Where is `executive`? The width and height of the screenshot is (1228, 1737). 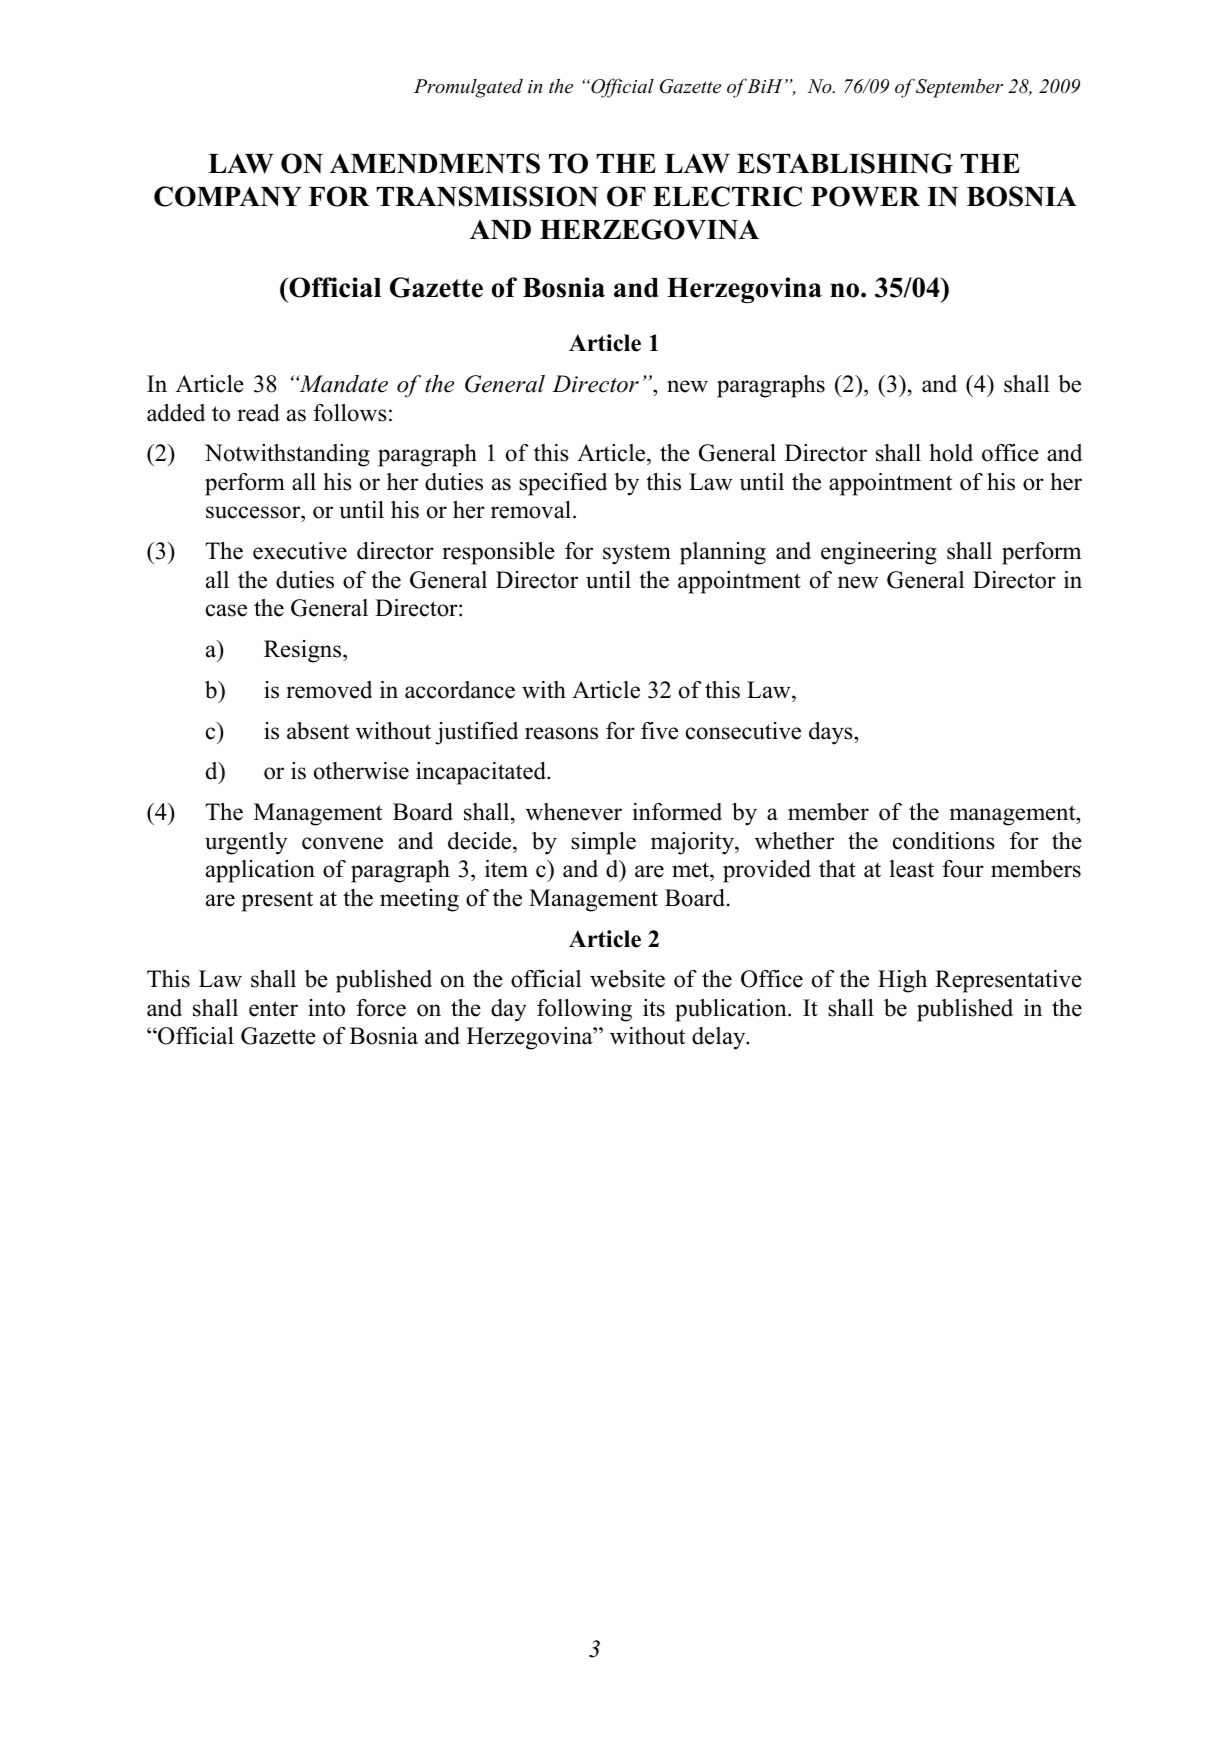 executive is located at coordinates (300, 551).
